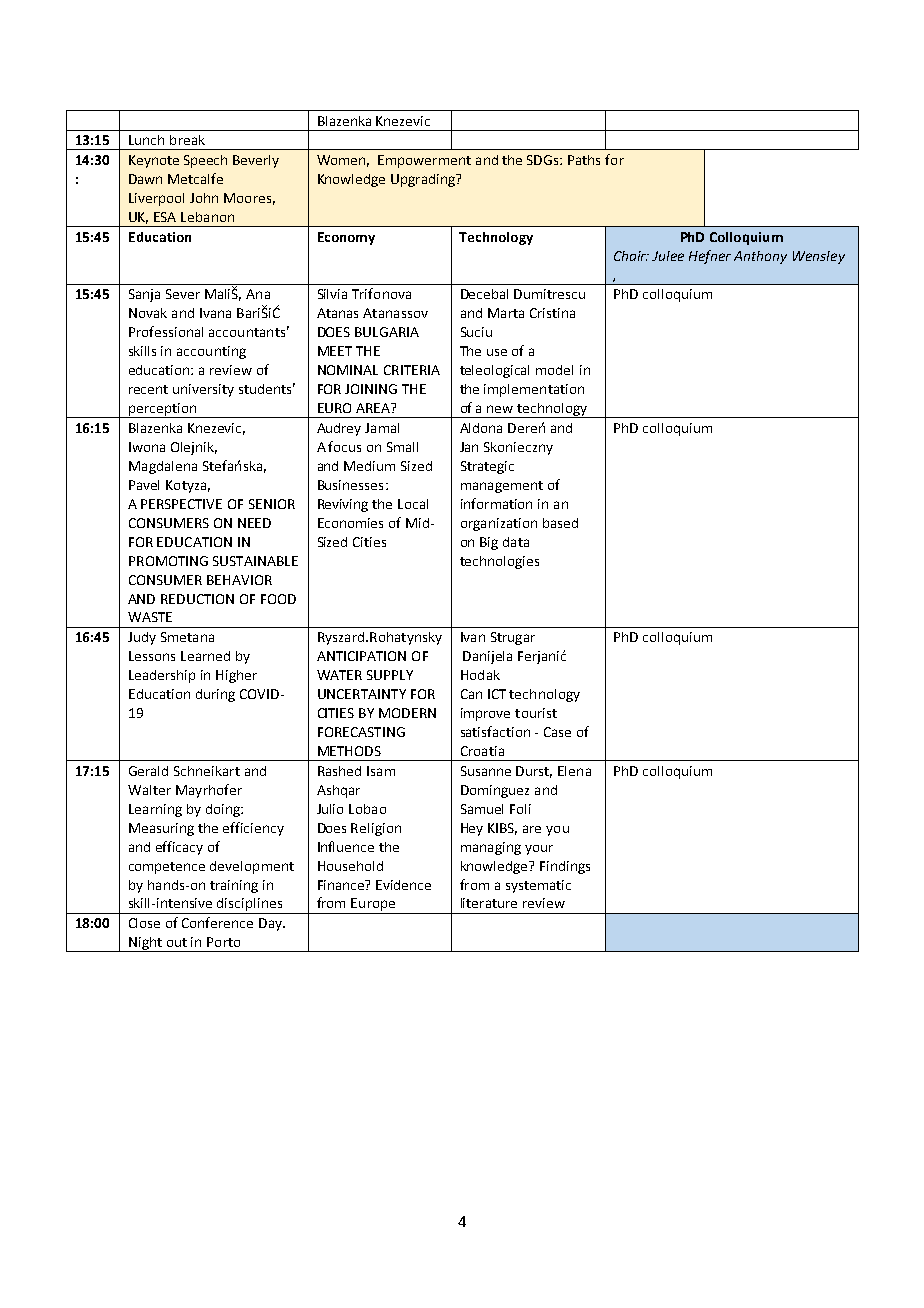 This image has height=1308, width=924. Describe the element at coordinates (162, 410) in the image. I see `perception` at that location.
